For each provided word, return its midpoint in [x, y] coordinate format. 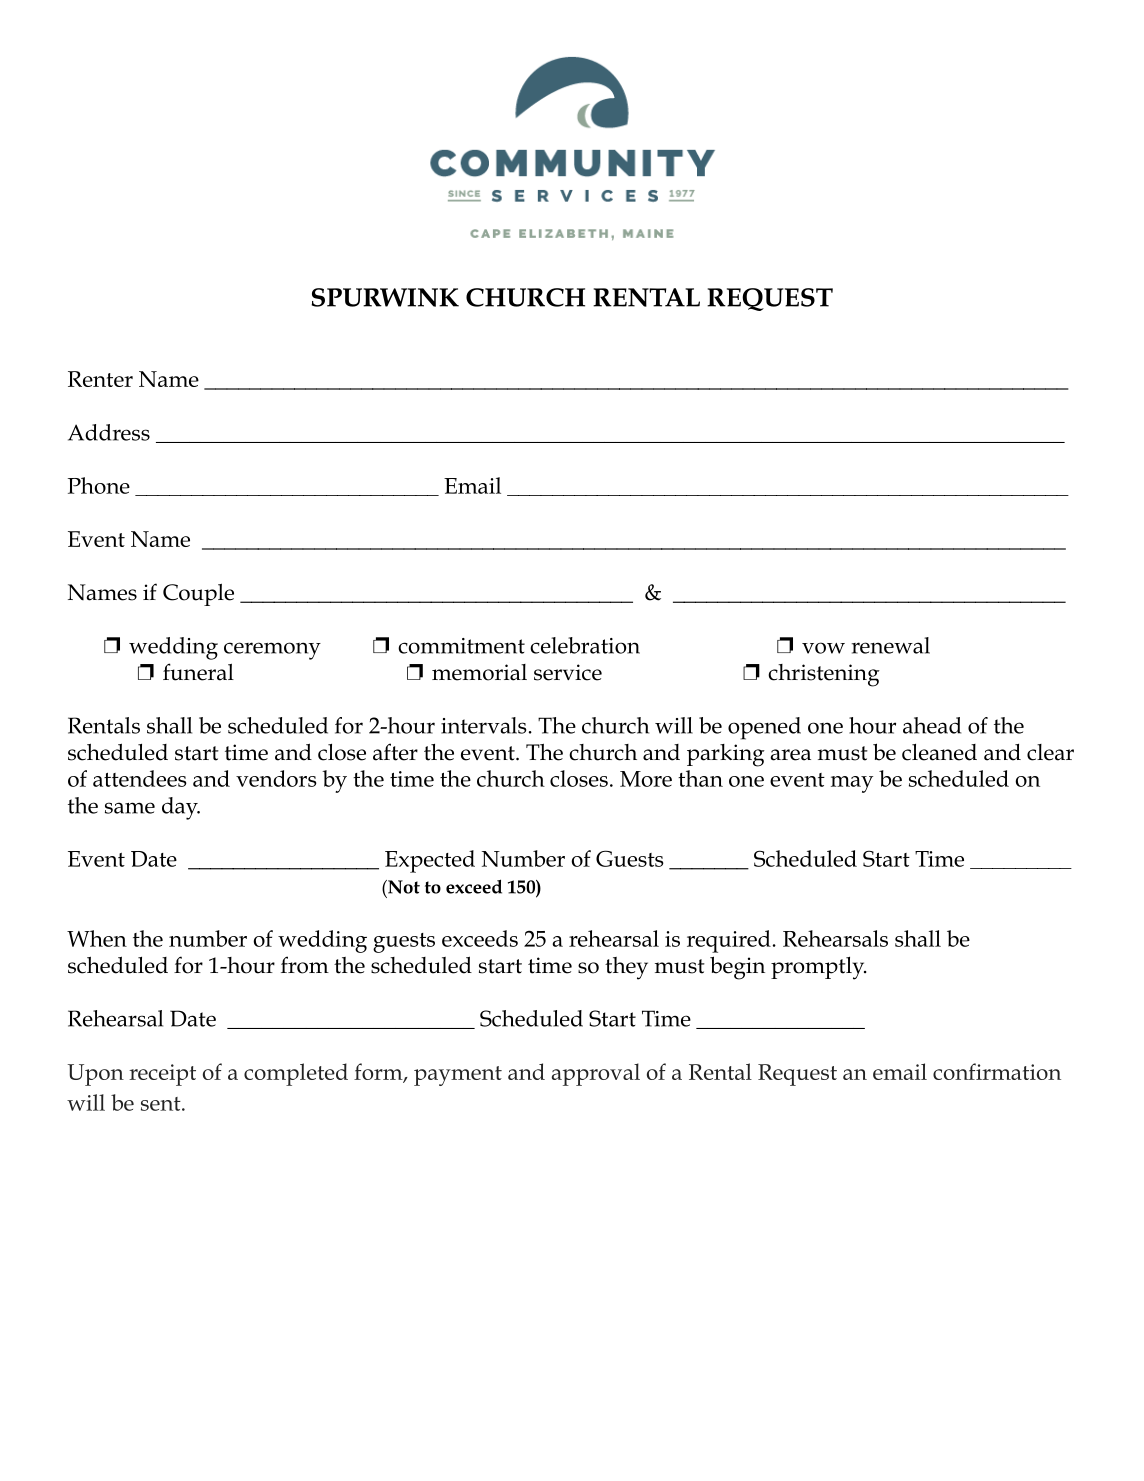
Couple [198, 595]
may [852, 784]
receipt [162, 1075]
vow [823, 648]
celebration [585, 645]
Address [109, 432]
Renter [100, 379]
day [181, 808]
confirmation [997, 1071]
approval [596, 1074]
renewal [891, 645]
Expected [430, 861]
